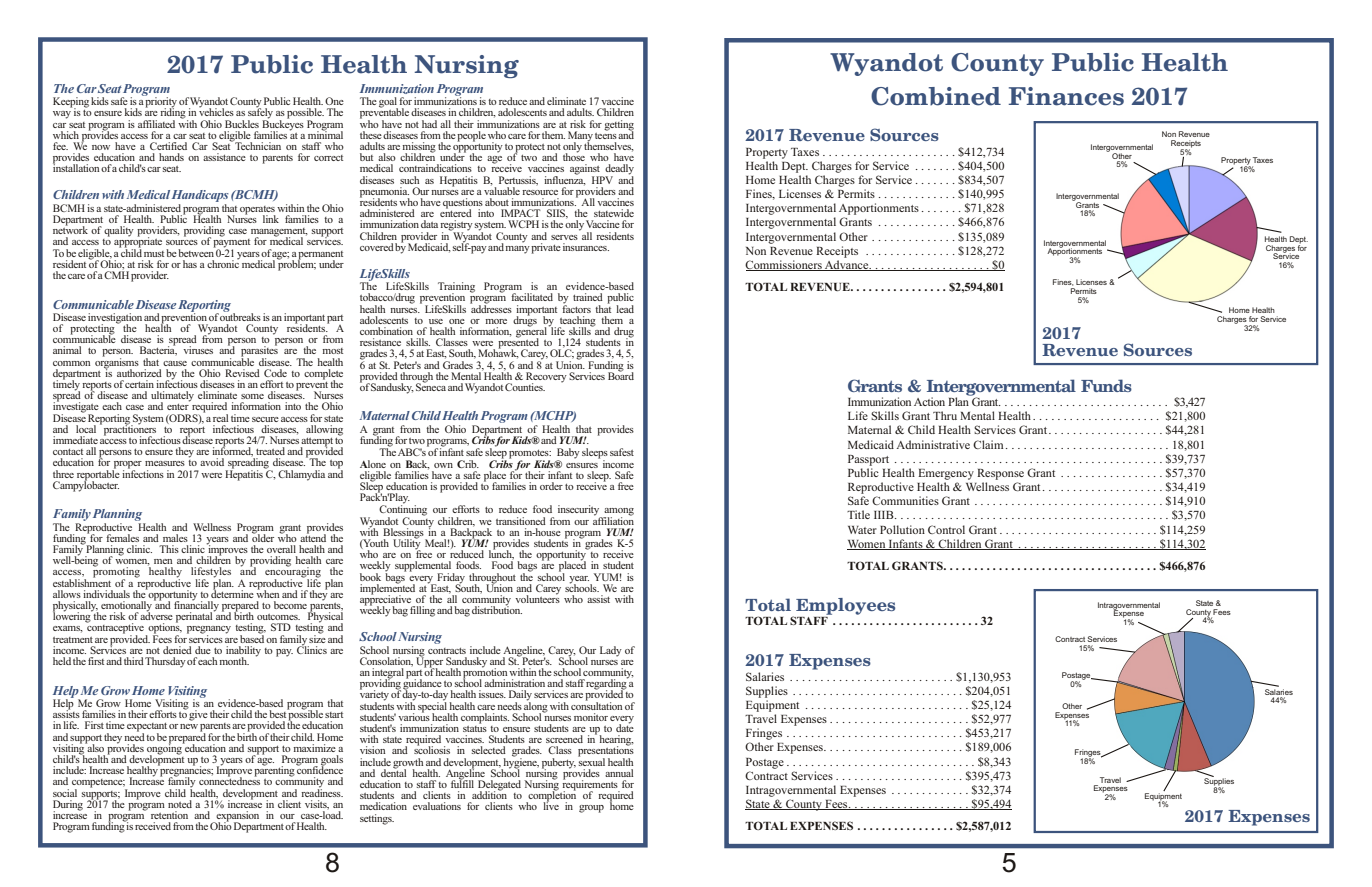  Describe the element at coordinates (174, 113) in the image. I see `riding` at that location.
